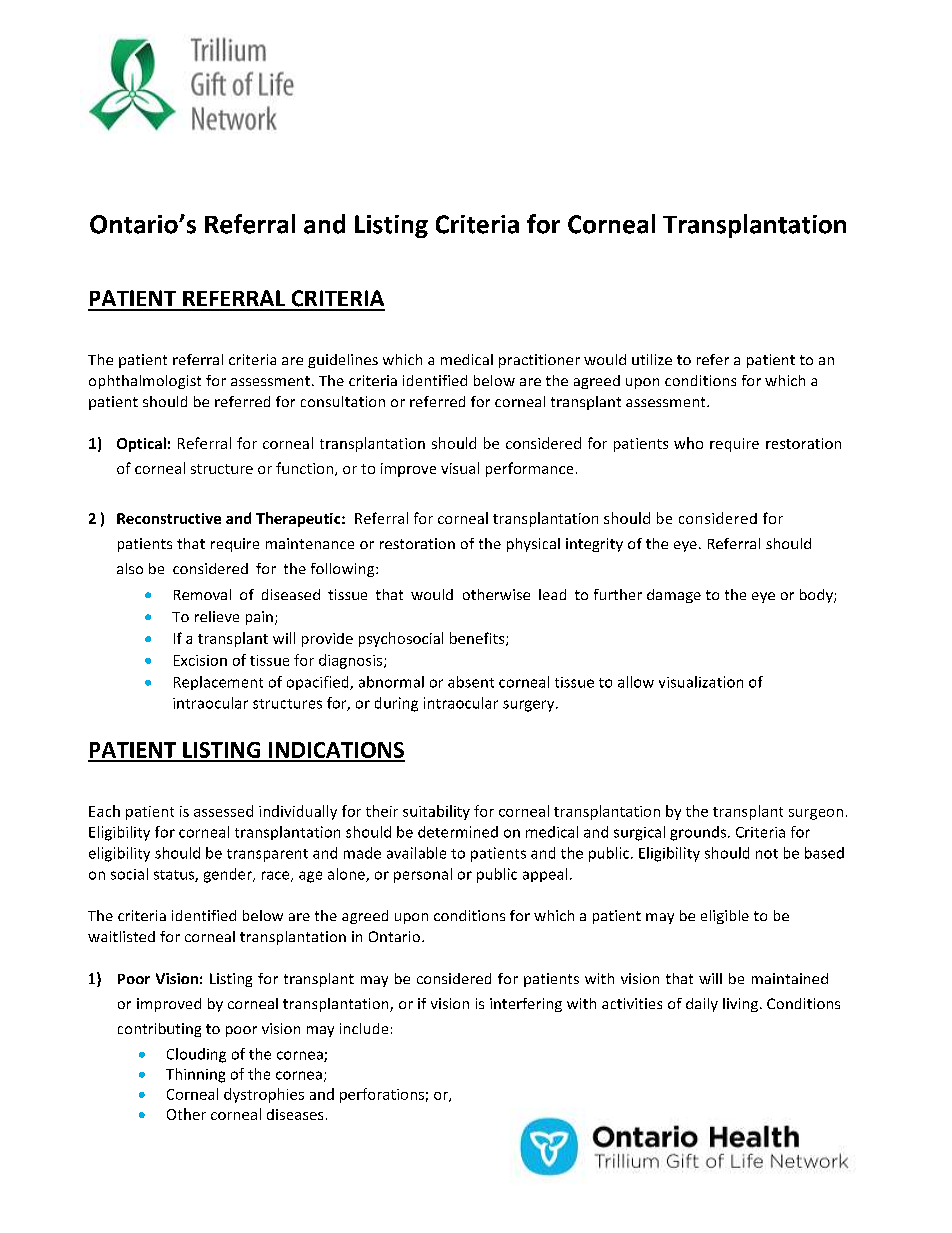  Describe the element at coordinates (652, 359) in the screenshot. I see `utilize` at that location.
